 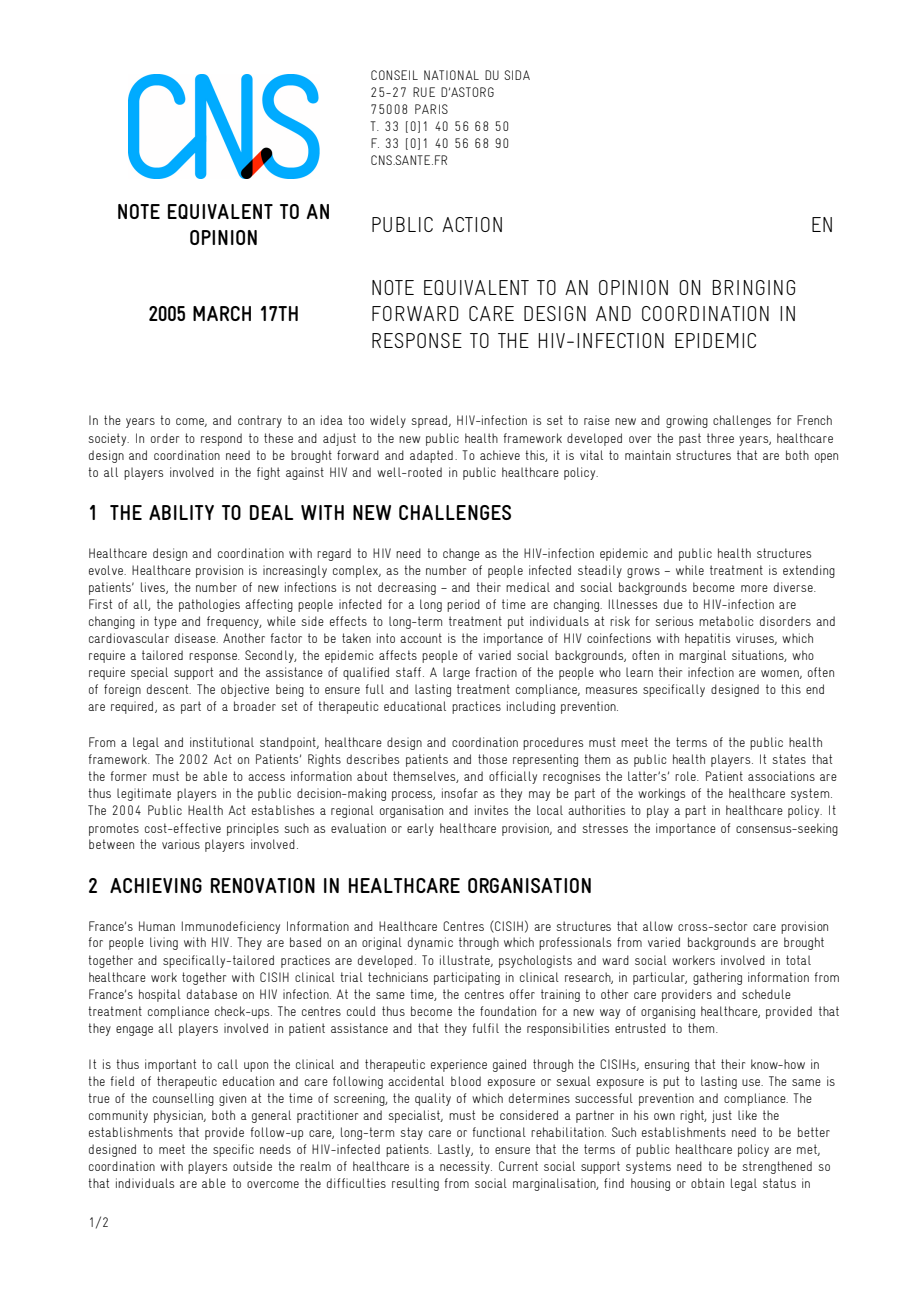 I want to click on PARIS, so click(x=431, y=109).
